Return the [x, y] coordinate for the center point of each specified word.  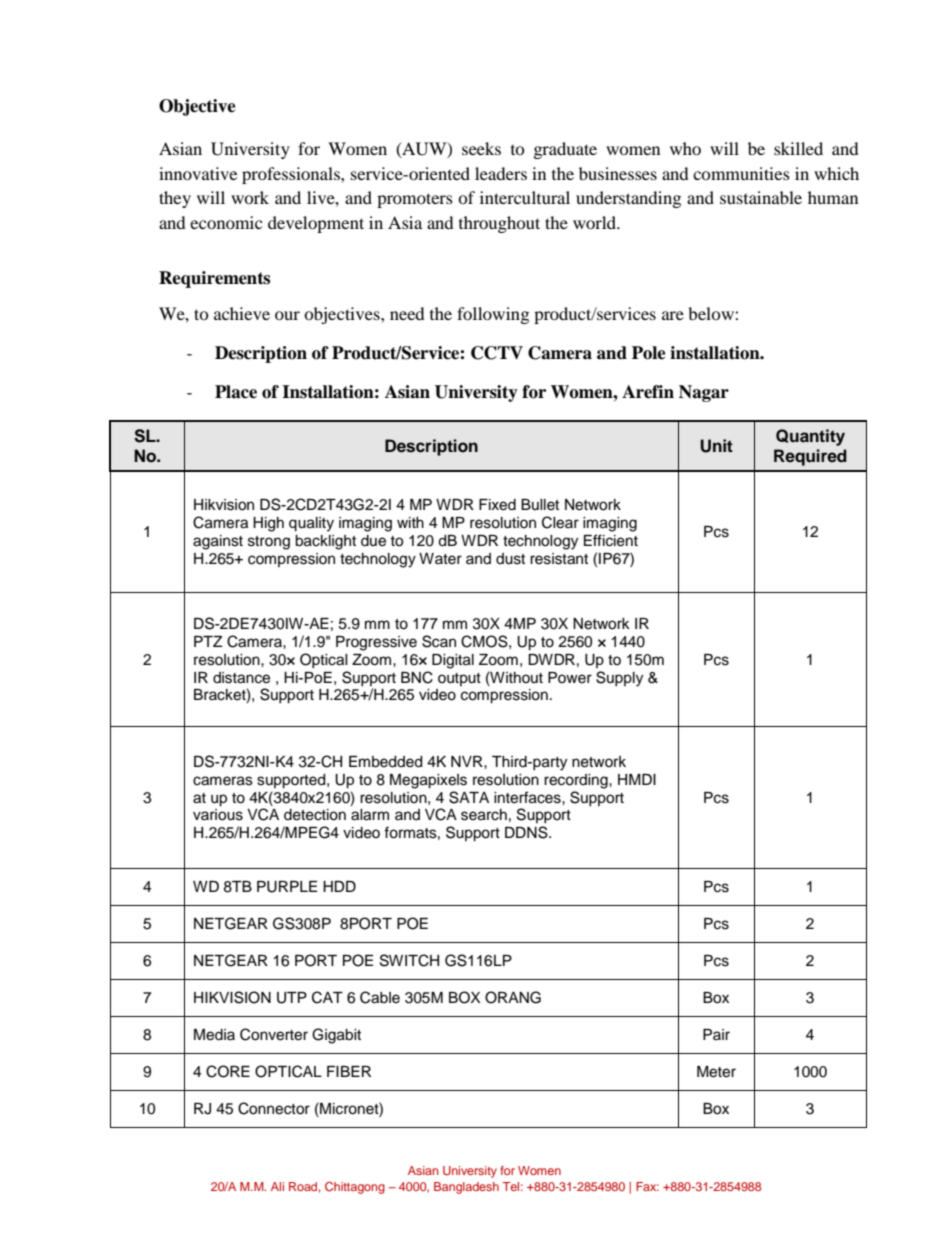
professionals [292, 175]
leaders [501, 173]
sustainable [761, 197]
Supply [619, 679]
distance [241, 678]
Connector [274, 1108]
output [459, 679]
